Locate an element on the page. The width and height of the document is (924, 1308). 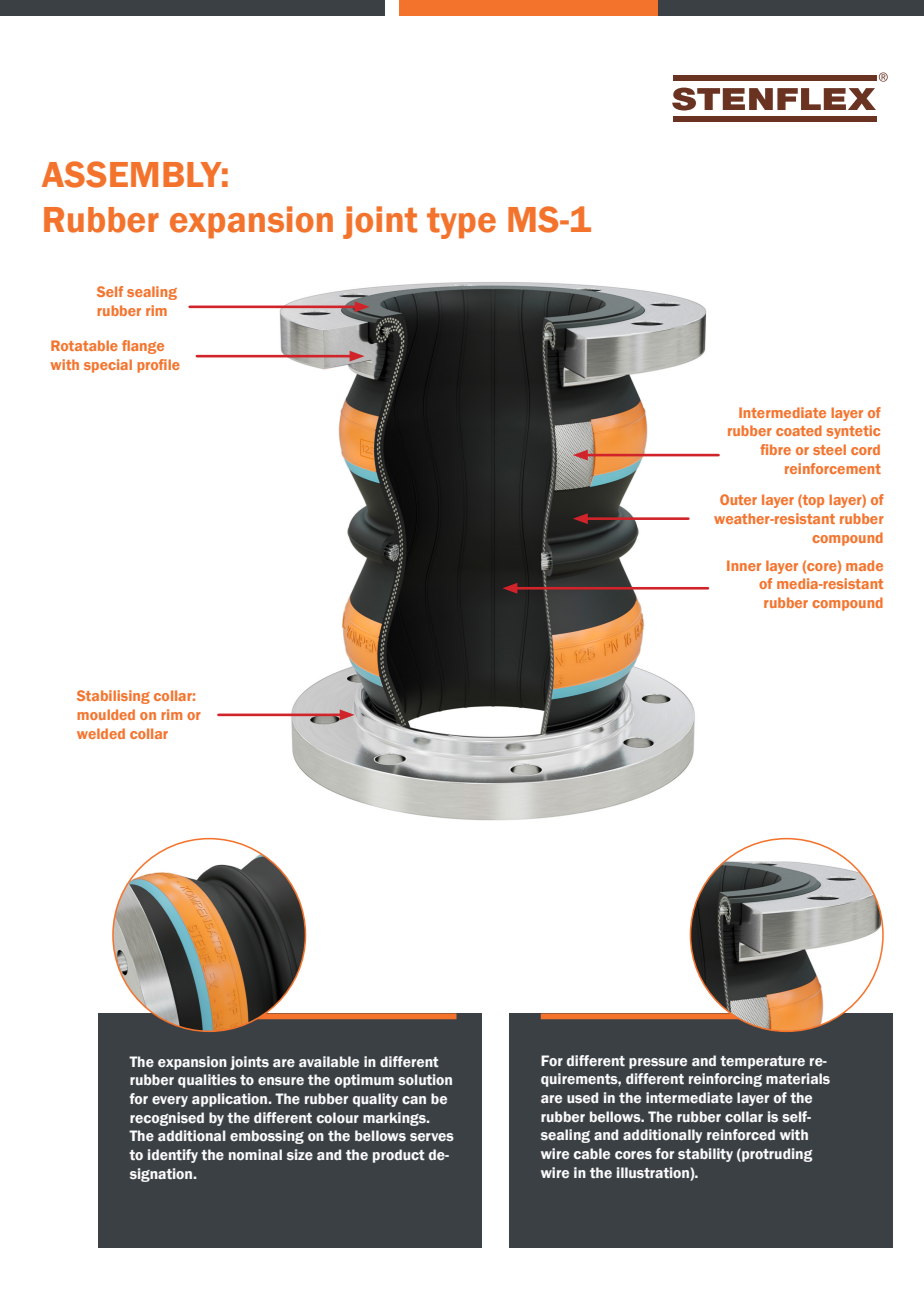
coated is located at coordinates (799, 430).
